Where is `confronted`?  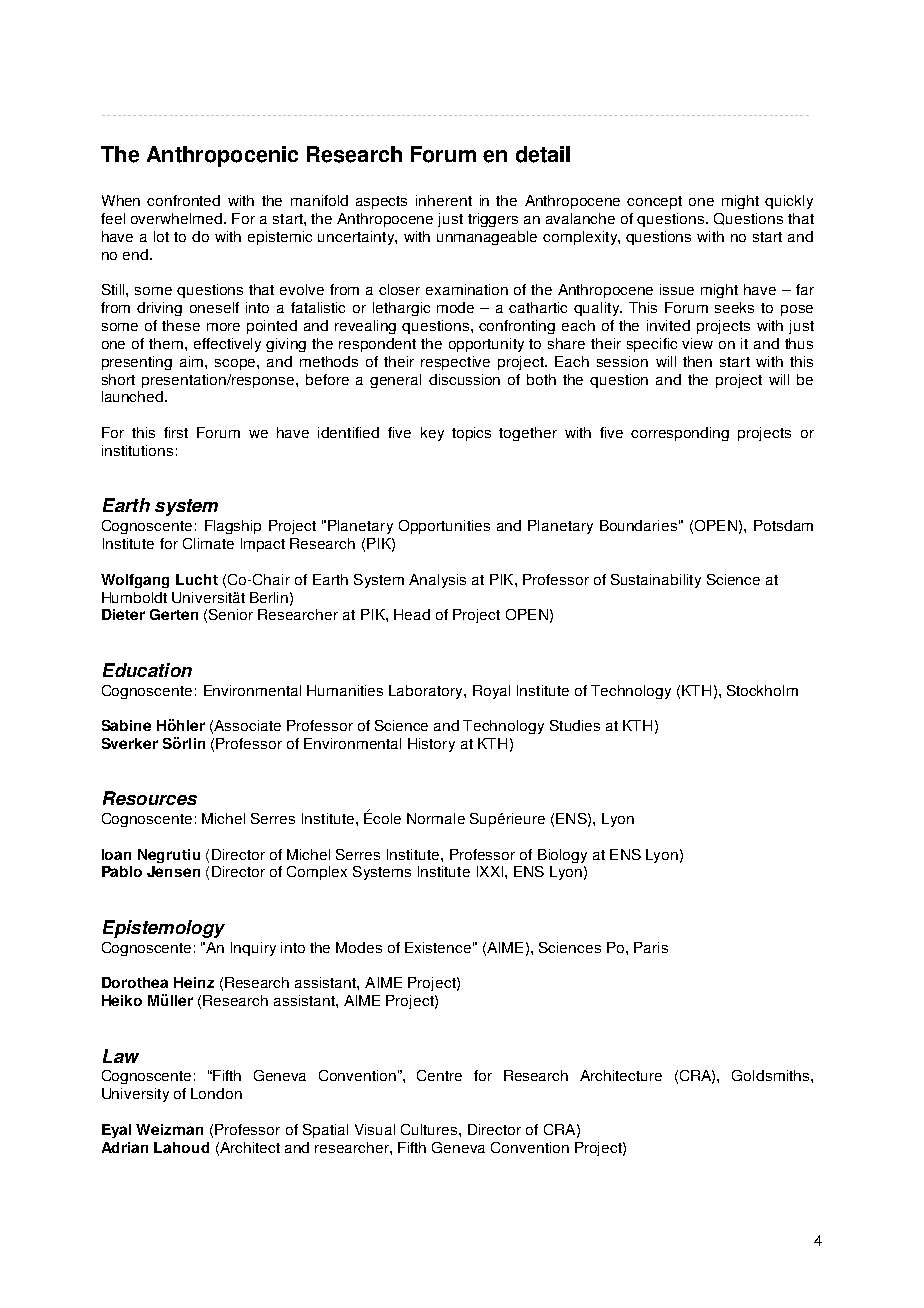 confronted is located at coordinates (183, 200).
